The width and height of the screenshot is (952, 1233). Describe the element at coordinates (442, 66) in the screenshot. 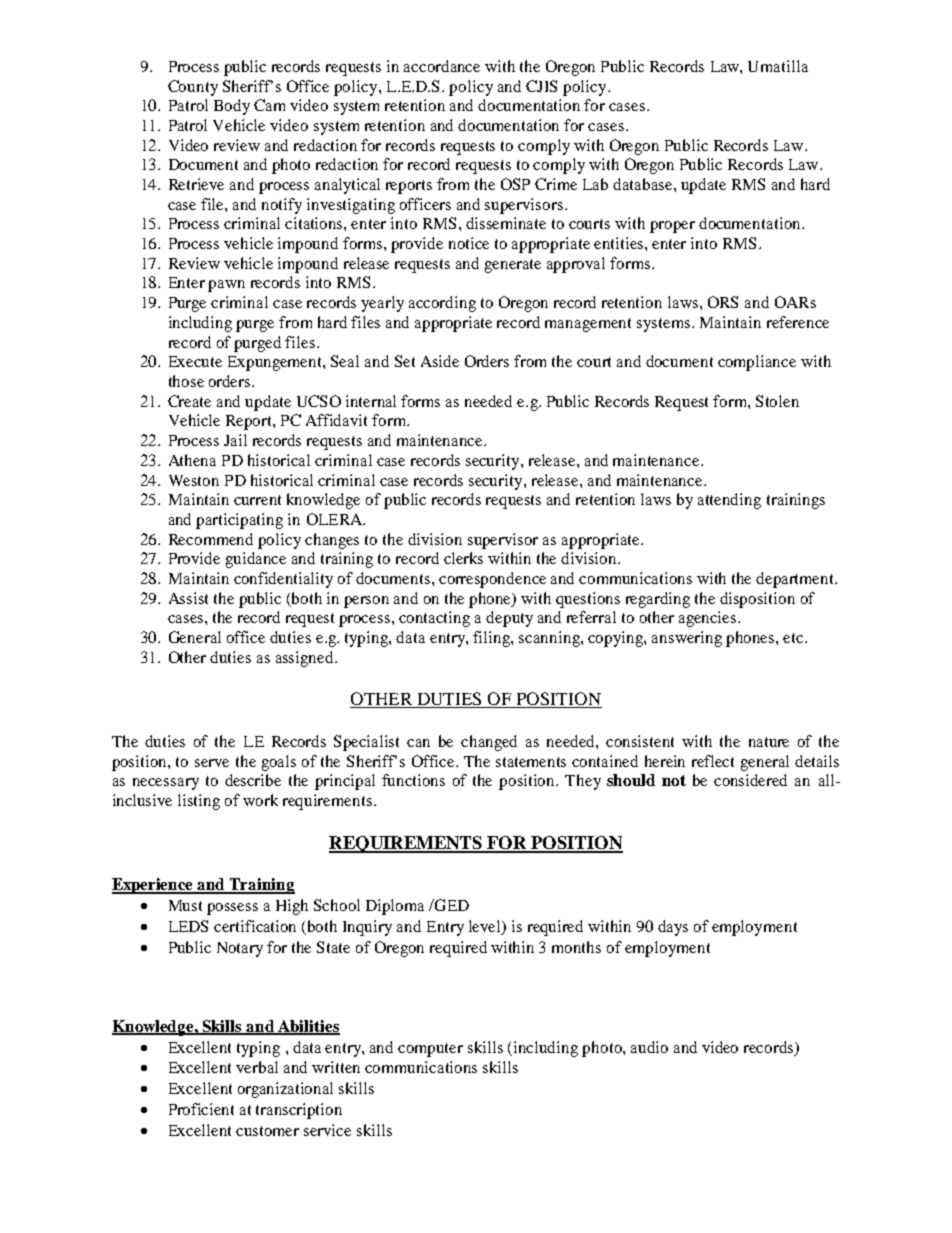

I see `accordance` at that location.
